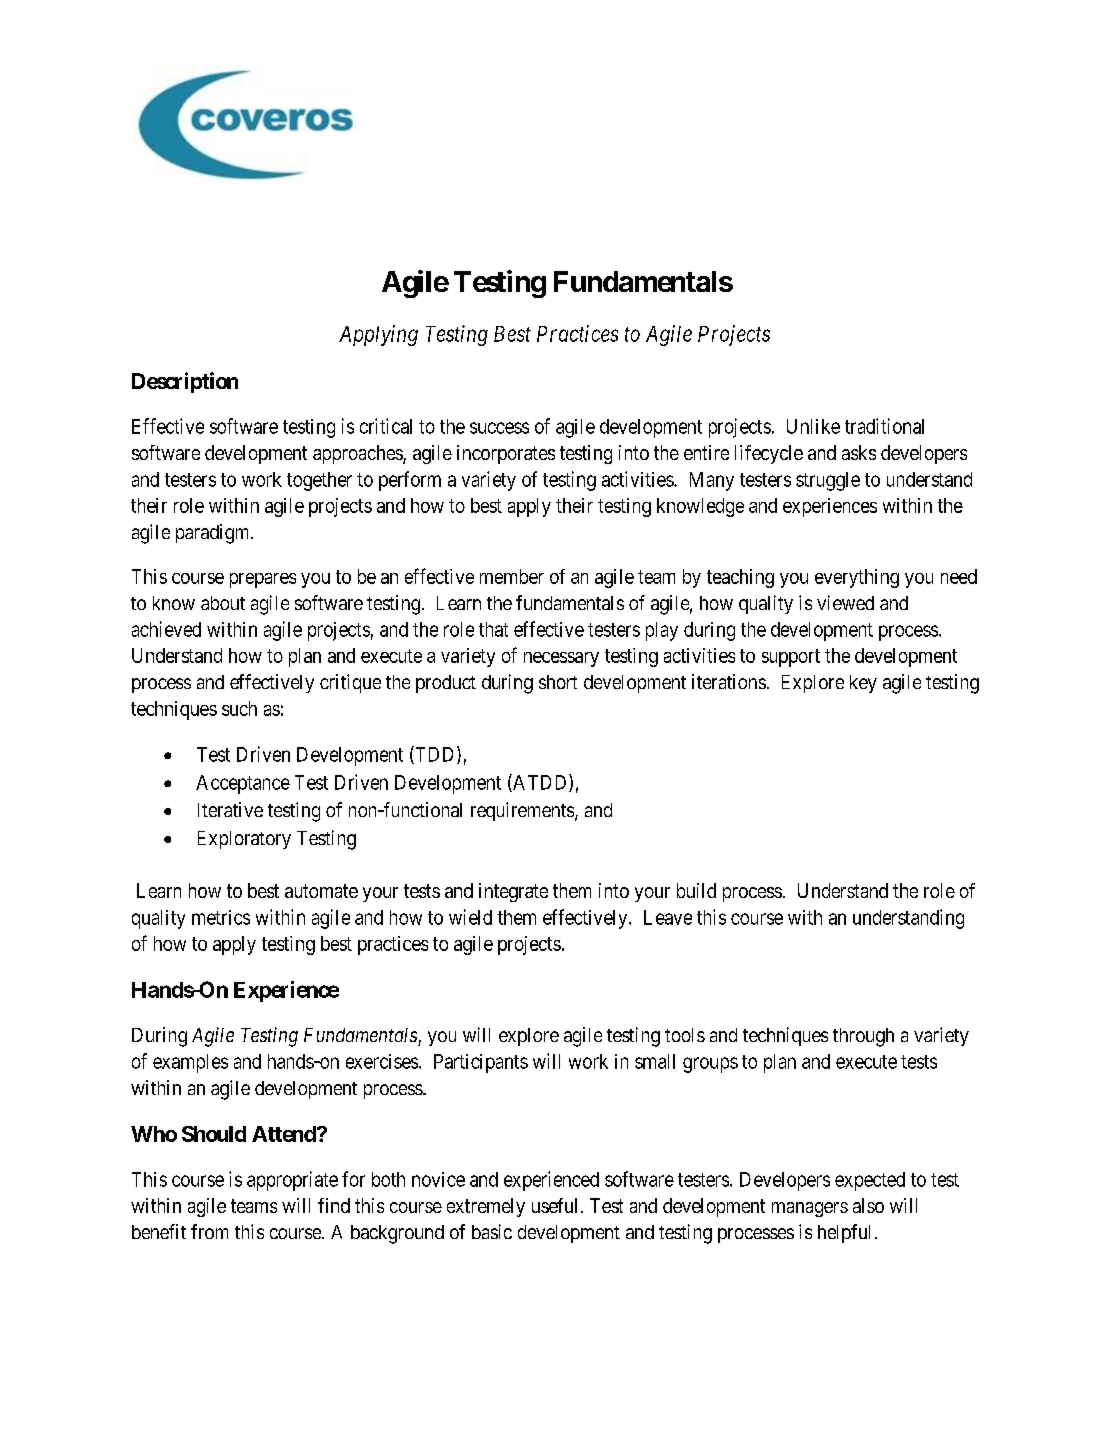 Image resolution: width=1110 pixels, height=1437 pixels. What do you see at coordinates (884, 426) in the screenshot?
I see `traditional` at bounding box center [884, 426].
